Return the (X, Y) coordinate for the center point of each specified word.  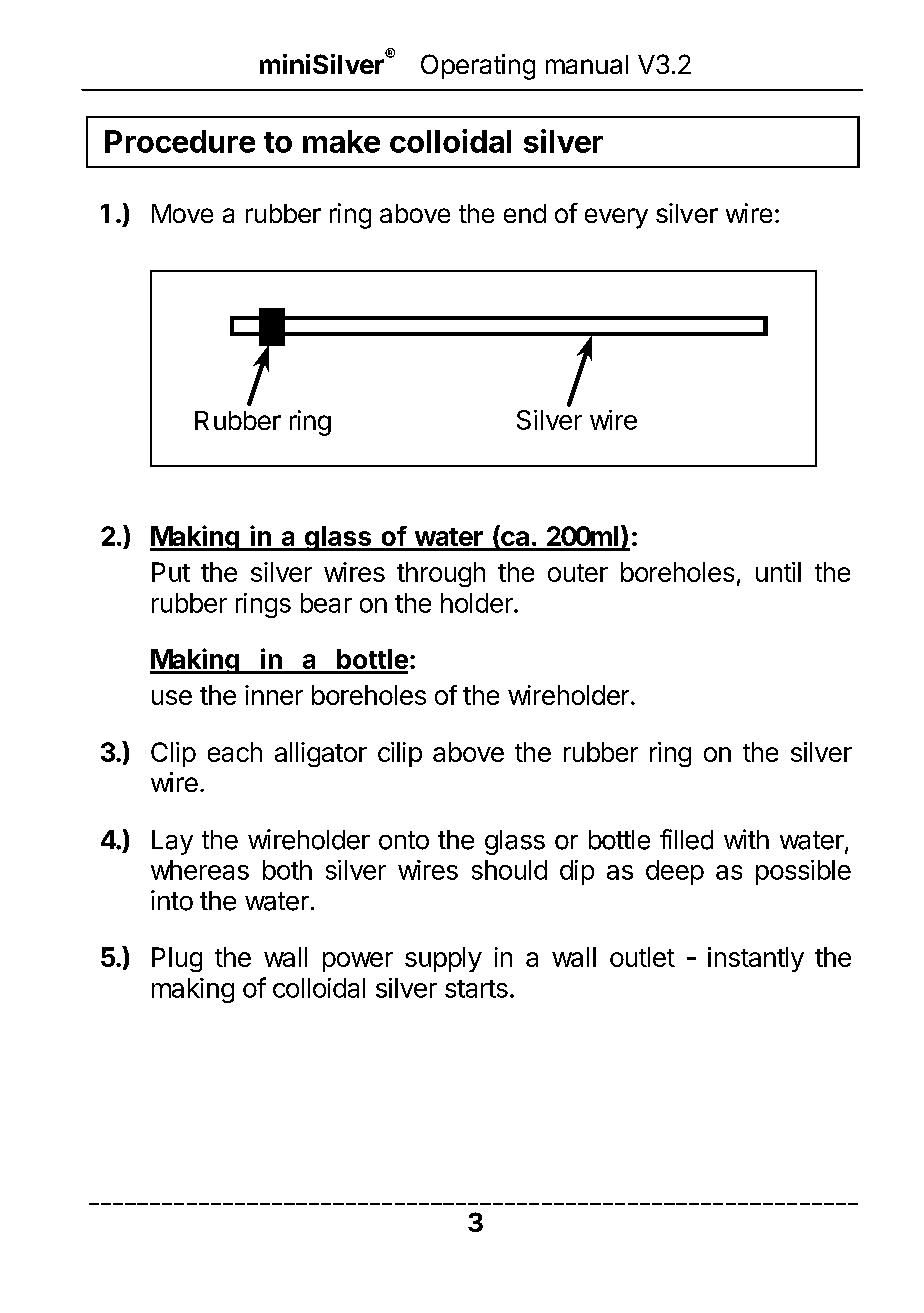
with (746, 839)
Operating (478, 67)
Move (182, 213)
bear (326, 603)
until (778, 572)
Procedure (180, 141)
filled (686, 839)
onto (404, 840)
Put (171, 572)
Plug (177, 959)
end (525, 213)
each (235, 752)
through (441, 574)
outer (578, 573)
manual (587, 64)
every (616, 218)
